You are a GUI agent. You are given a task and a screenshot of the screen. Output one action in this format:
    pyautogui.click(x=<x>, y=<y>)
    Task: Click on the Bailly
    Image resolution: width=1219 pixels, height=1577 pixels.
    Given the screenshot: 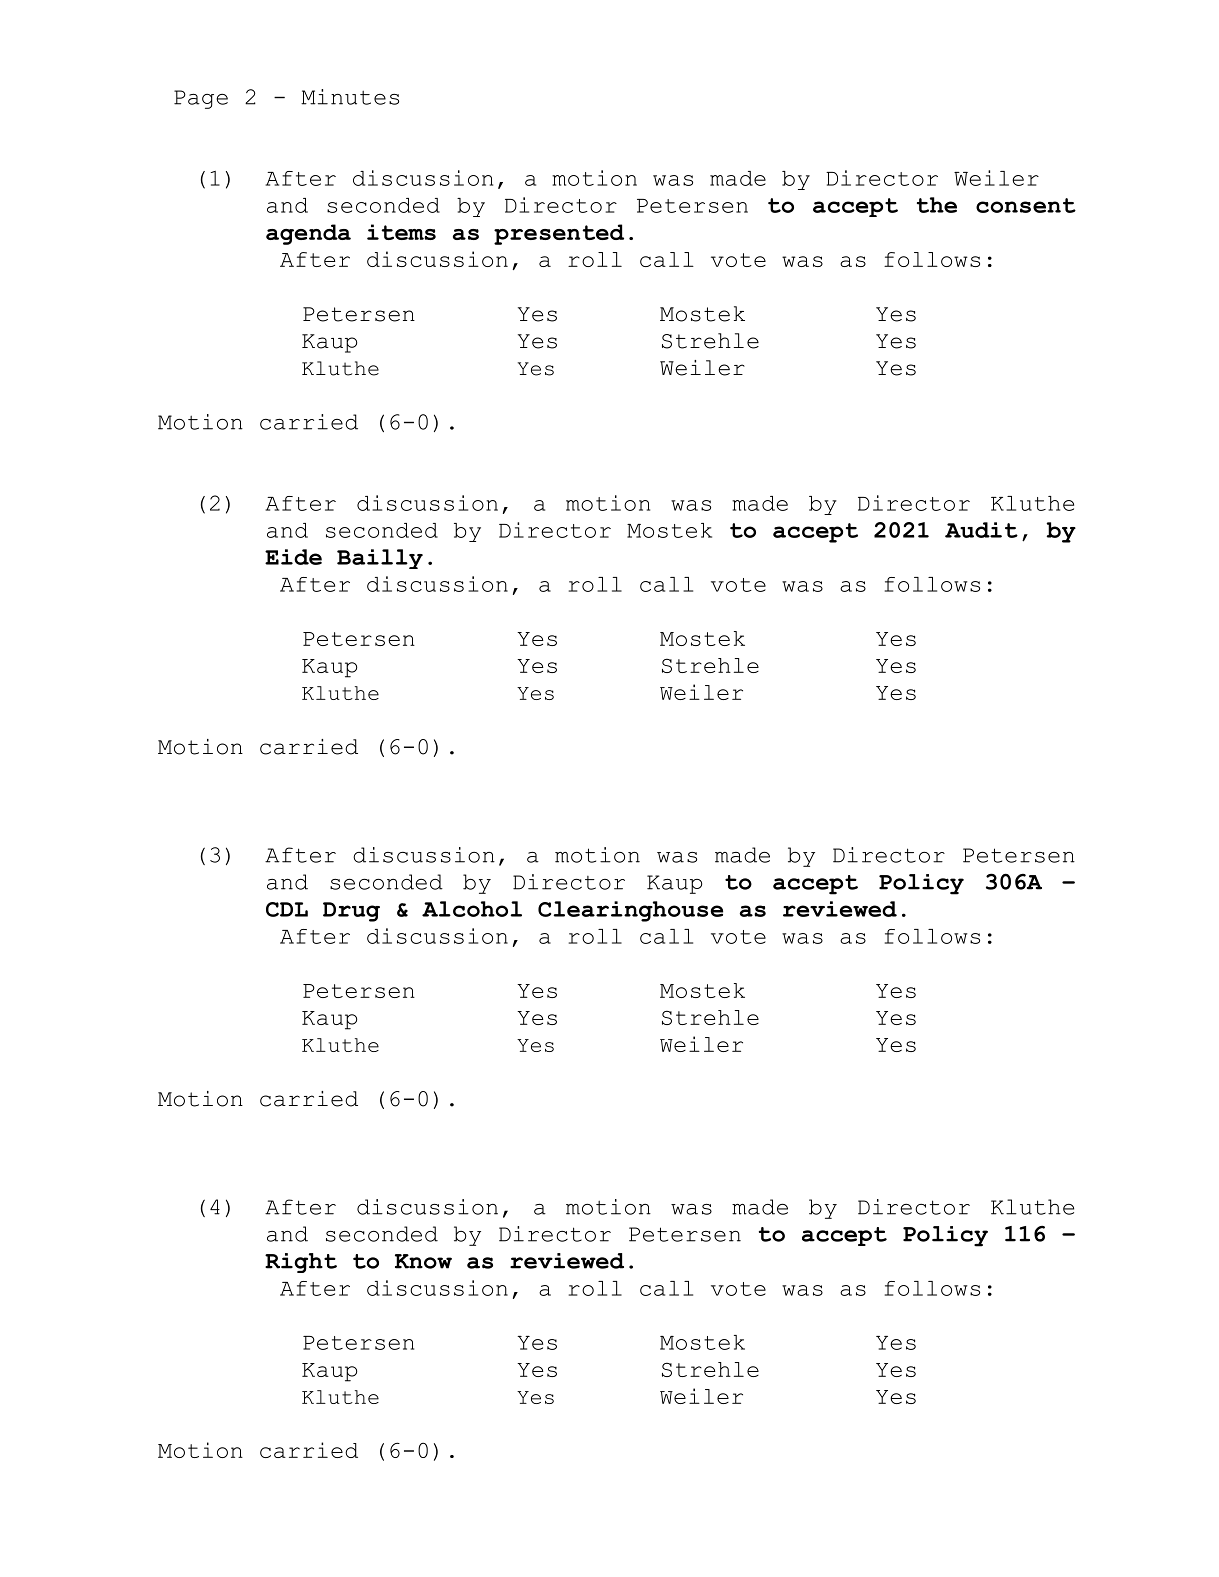 What is the action you would take?
    pyautogui.click(x=380, y=559)
